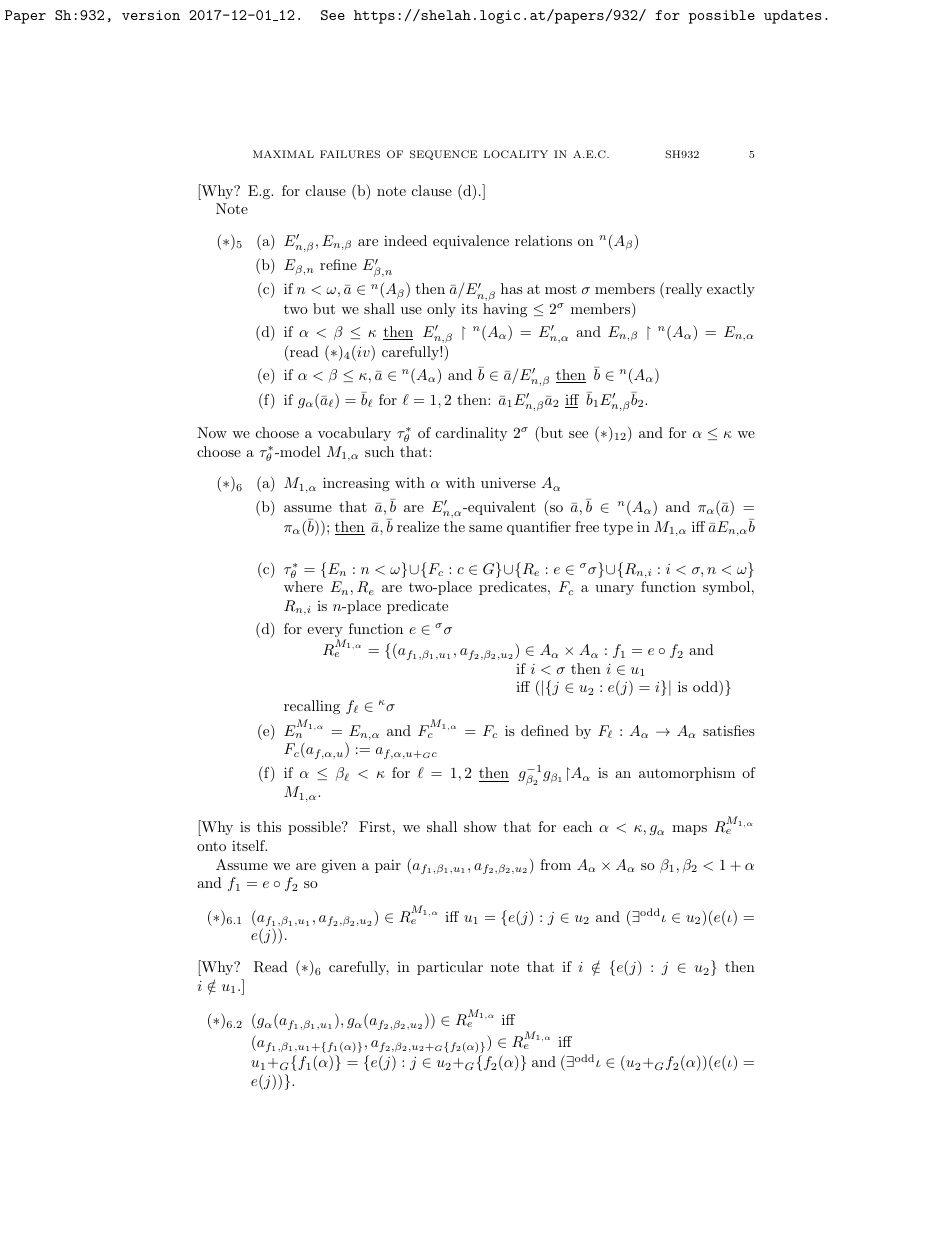 The image size is (952, 1233). Describe the element at coordinates (443, 155) in the screenshot. I see `SEQUENCE` at that location.
